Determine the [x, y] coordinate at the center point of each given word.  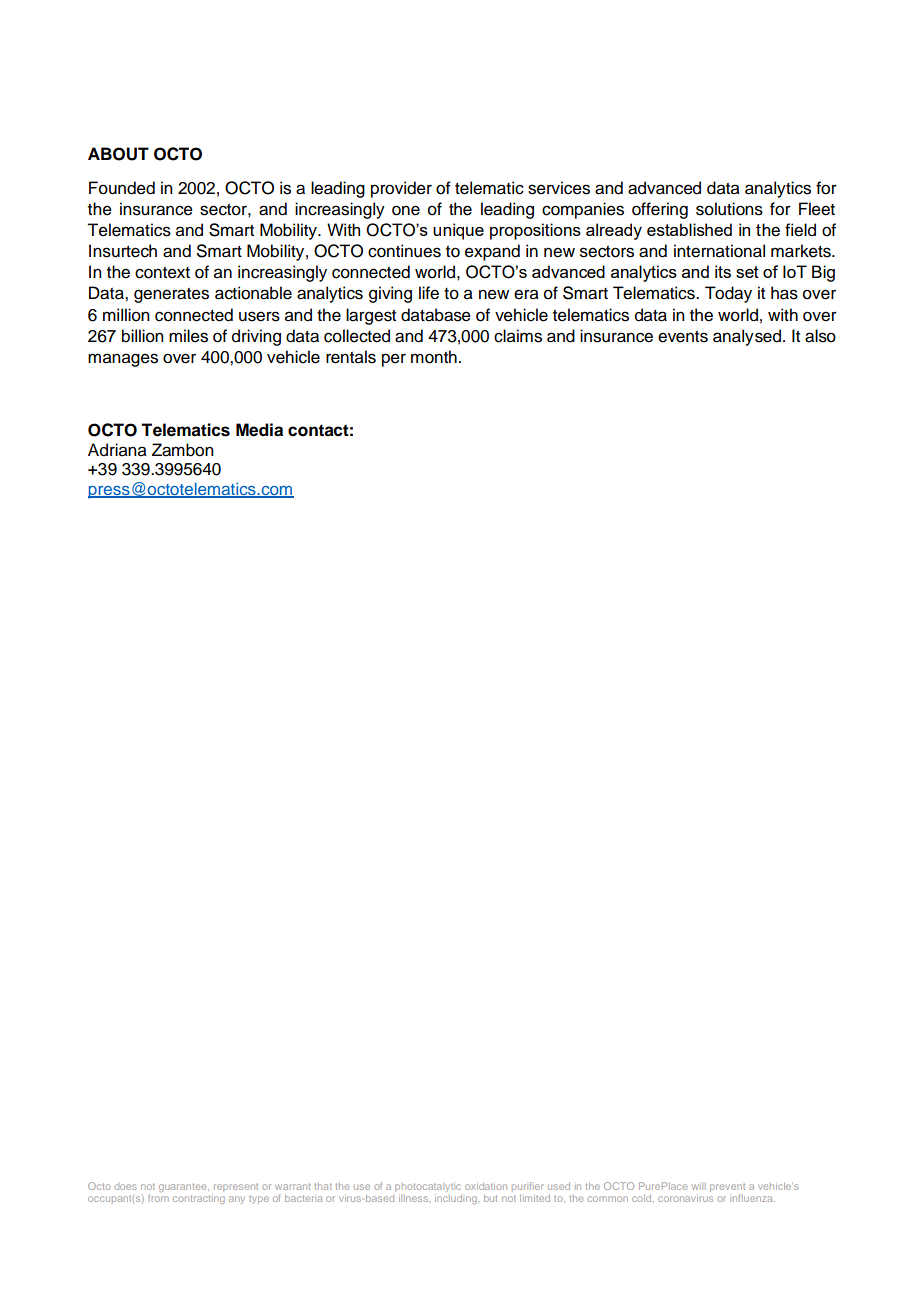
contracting [199, 1199]
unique [458, 231]
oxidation [486, 1186]
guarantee [184, 1187]
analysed [748, 337]
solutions [729, 209]
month [434, 357]
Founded [122, 188]
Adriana [117, 450]
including [457, 1199]
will [699, 1186]
